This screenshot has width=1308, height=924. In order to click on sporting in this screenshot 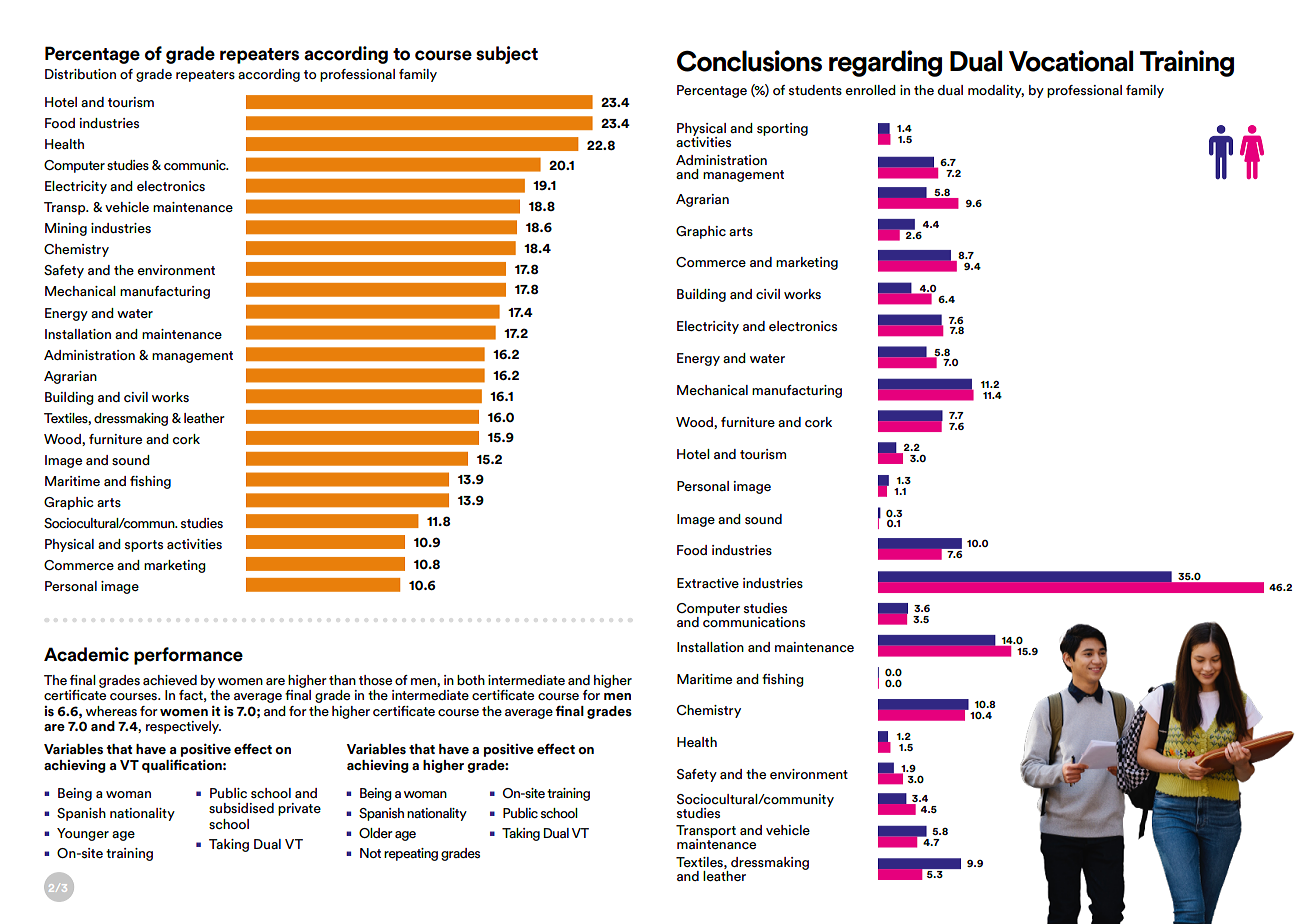, I will do `click(782, 129)`.
